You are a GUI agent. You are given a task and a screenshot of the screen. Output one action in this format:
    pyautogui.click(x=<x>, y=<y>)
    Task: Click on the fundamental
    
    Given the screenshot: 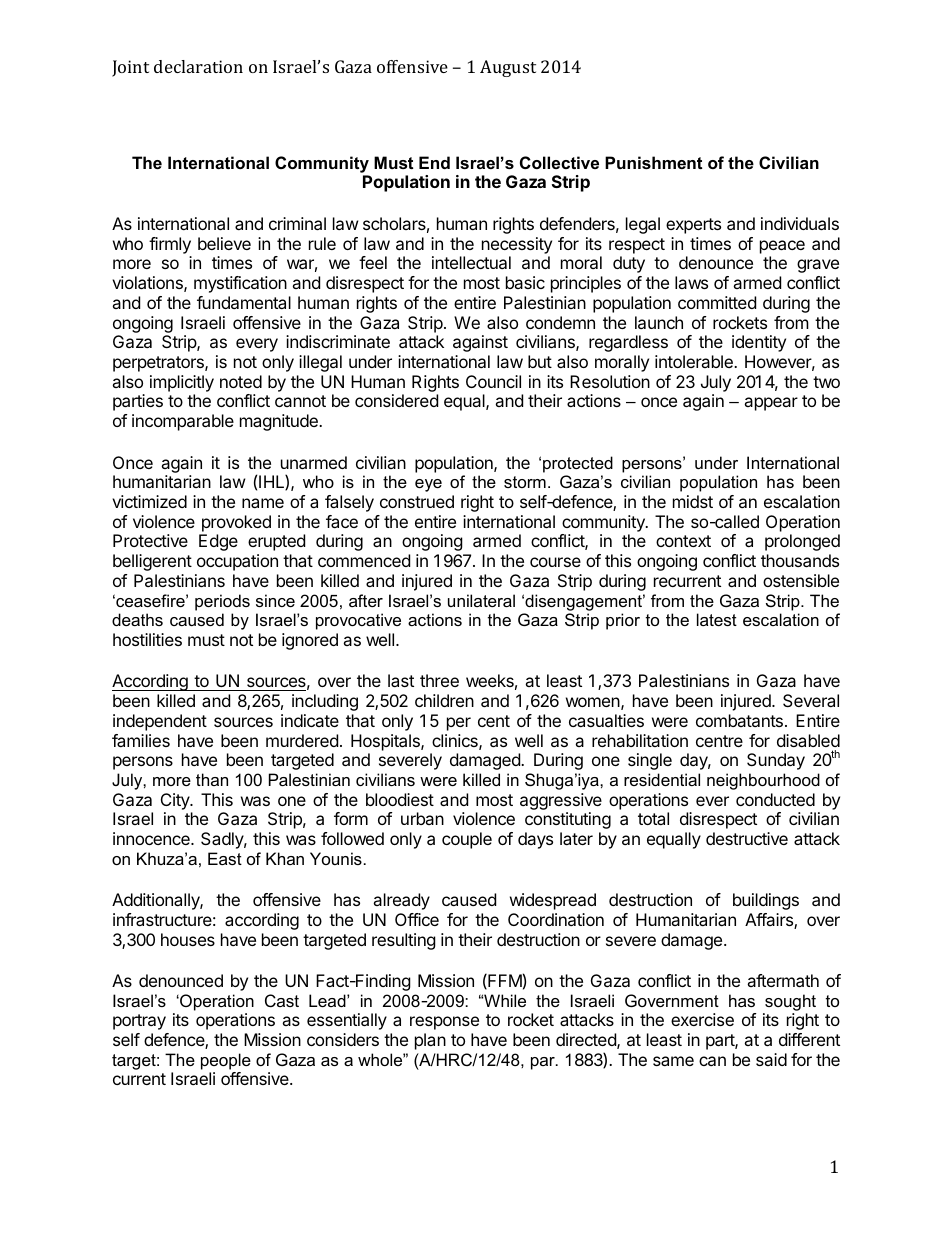 What is the action you would take?
    pyautogui.click(x=244, y=302)
